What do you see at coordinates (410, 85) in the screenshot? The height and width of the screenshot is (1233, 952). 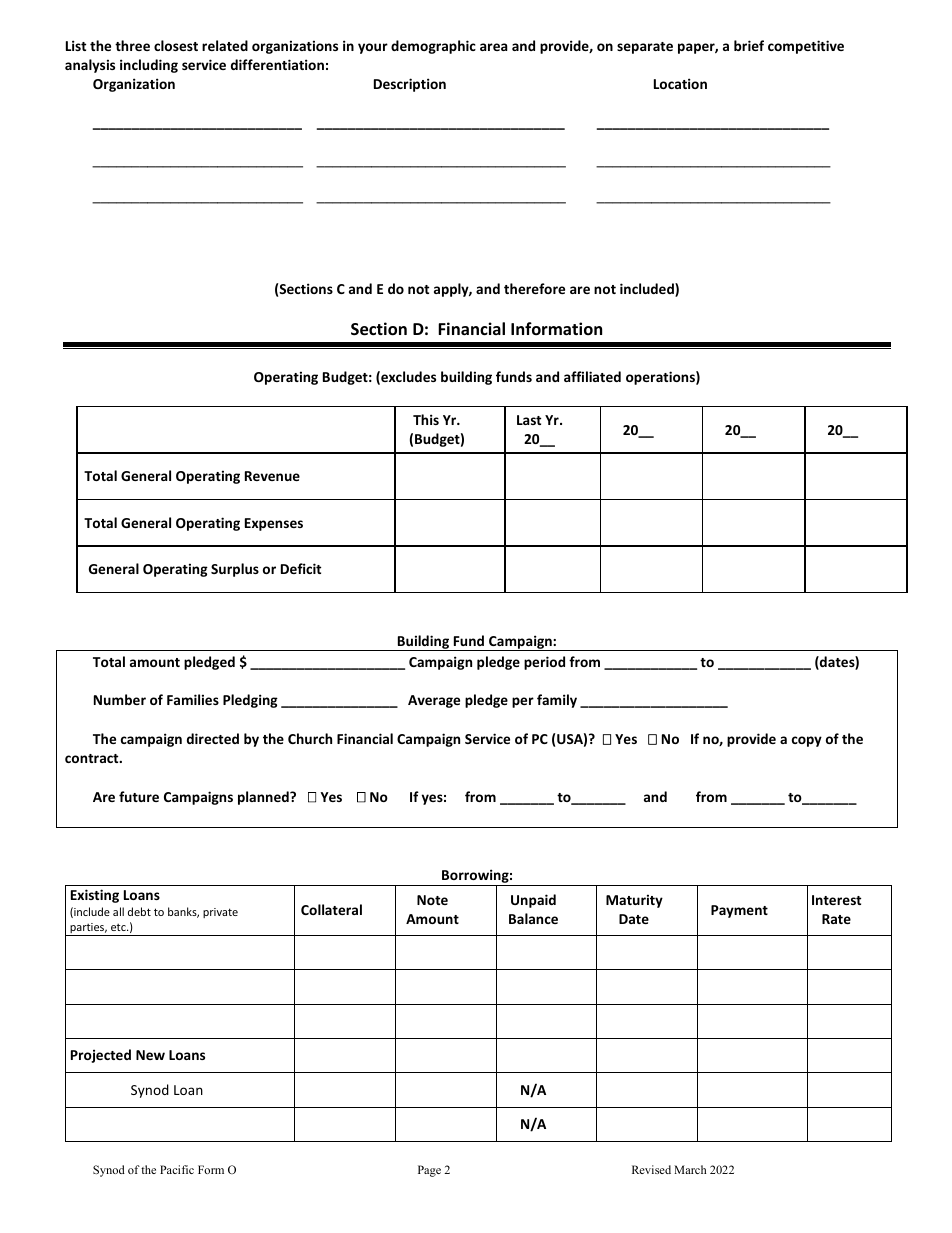 I see `Description` at bounding box center [410, 85].
